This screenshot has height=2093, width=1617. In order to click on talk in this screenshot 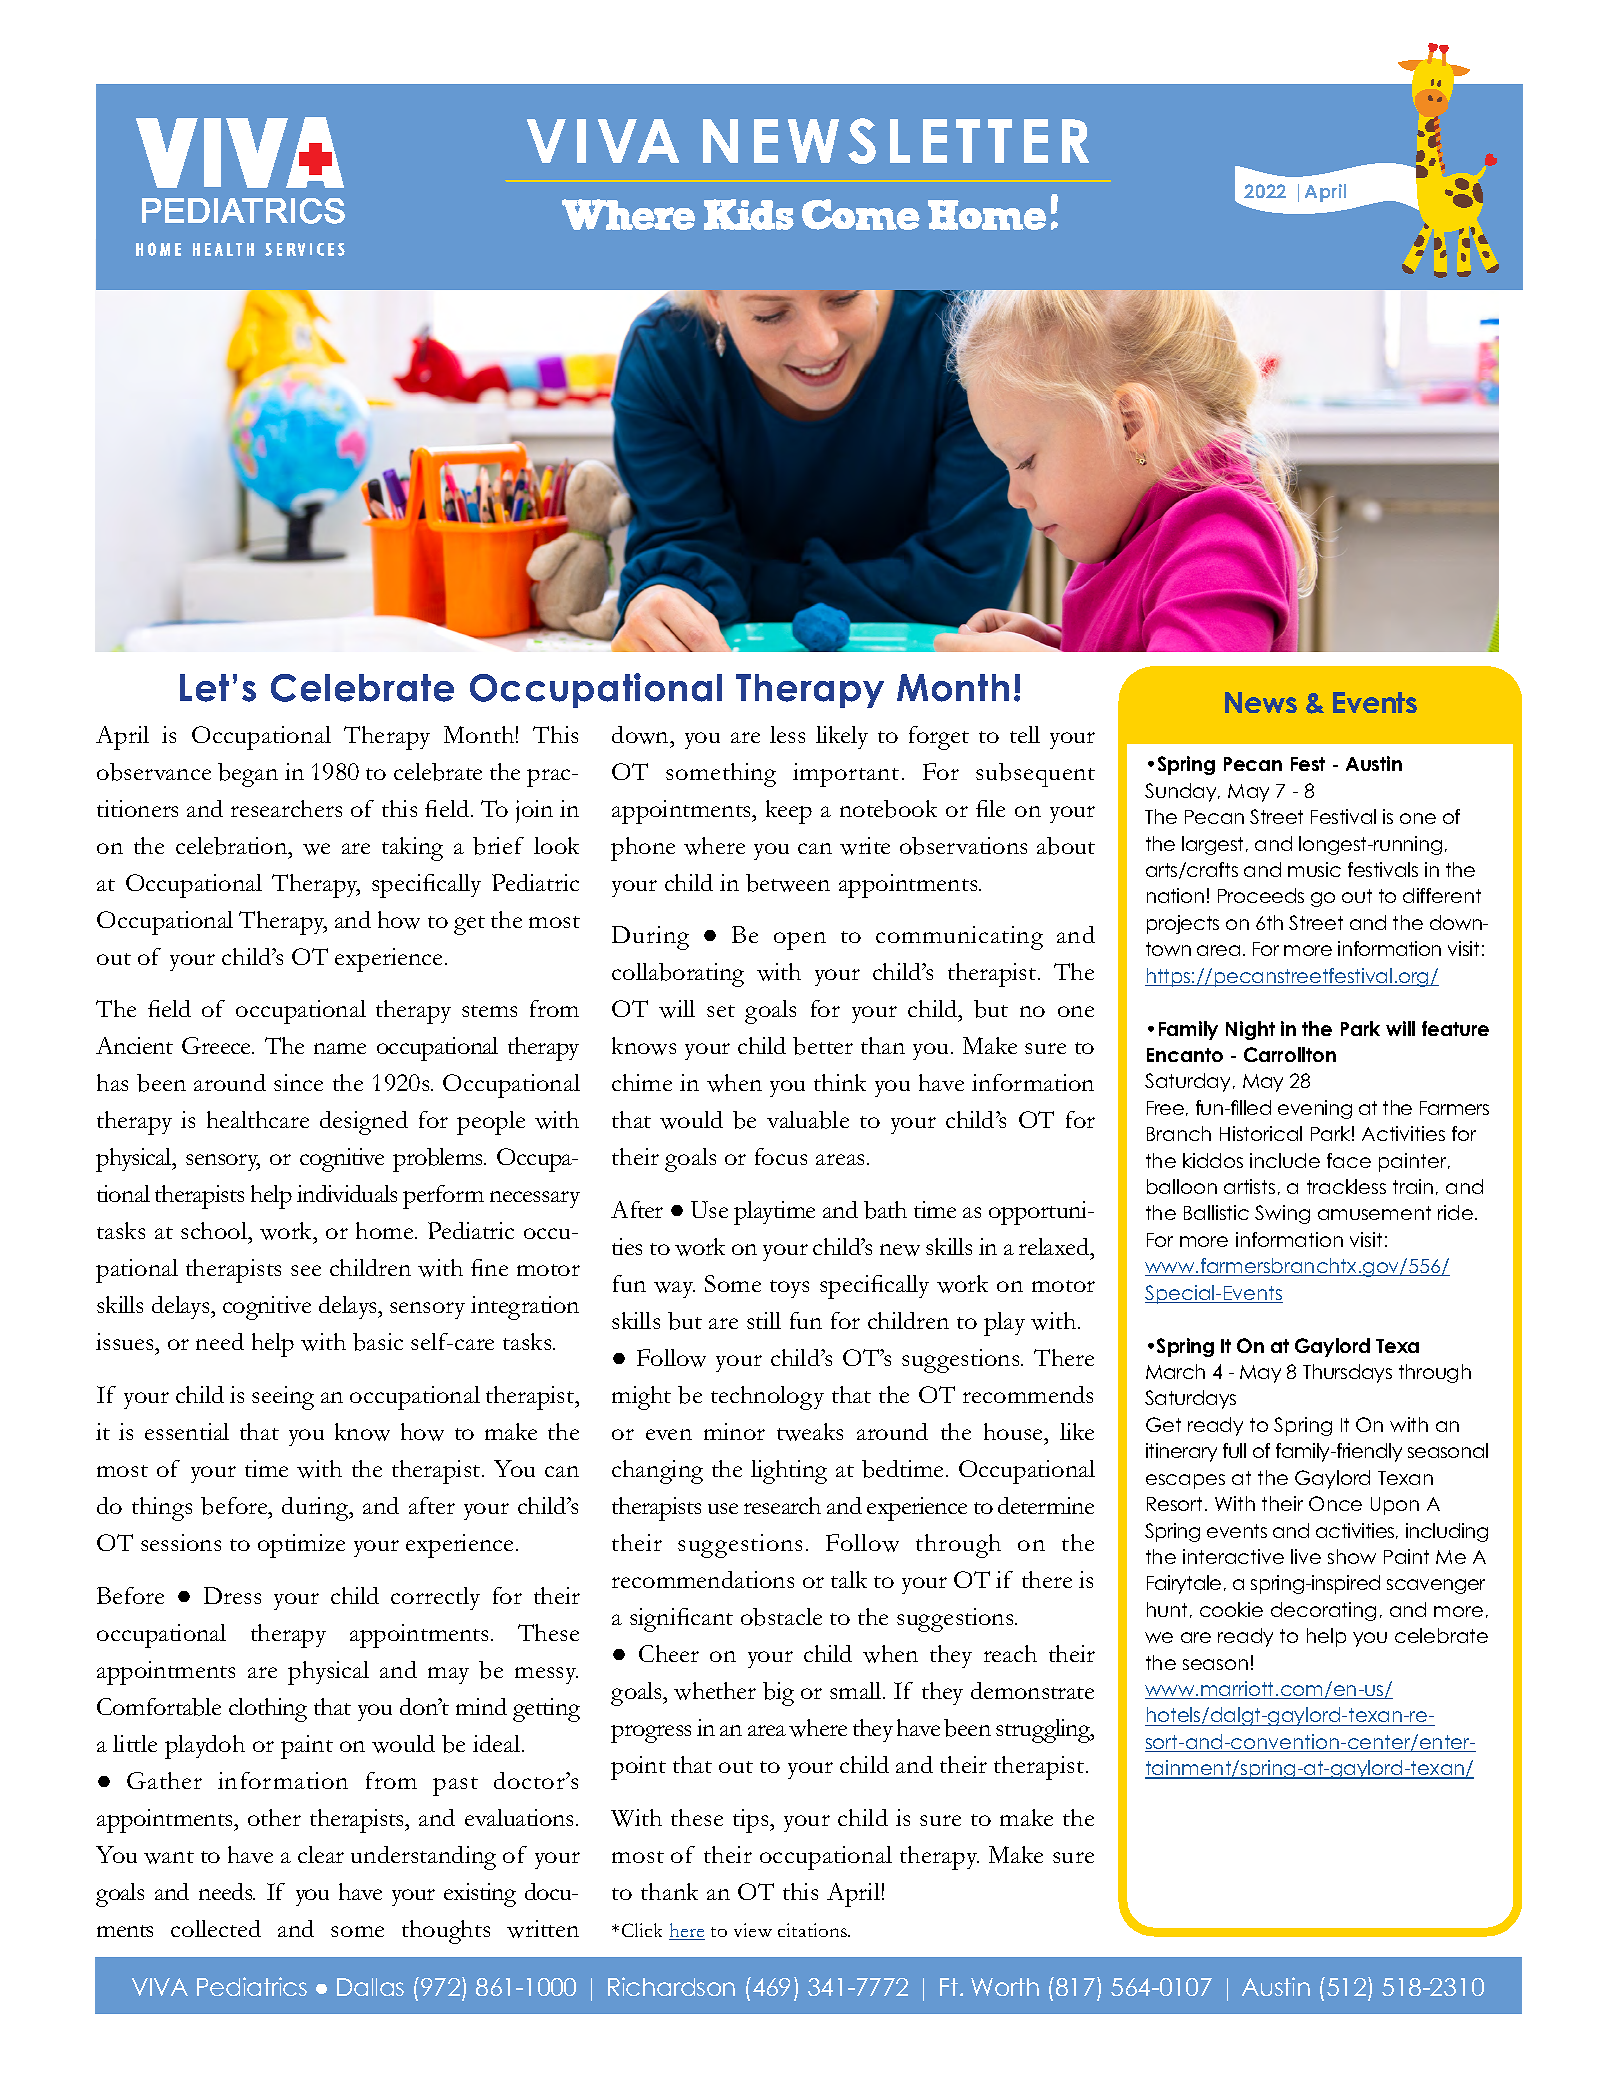, I will do `click(849, 1579)`.
